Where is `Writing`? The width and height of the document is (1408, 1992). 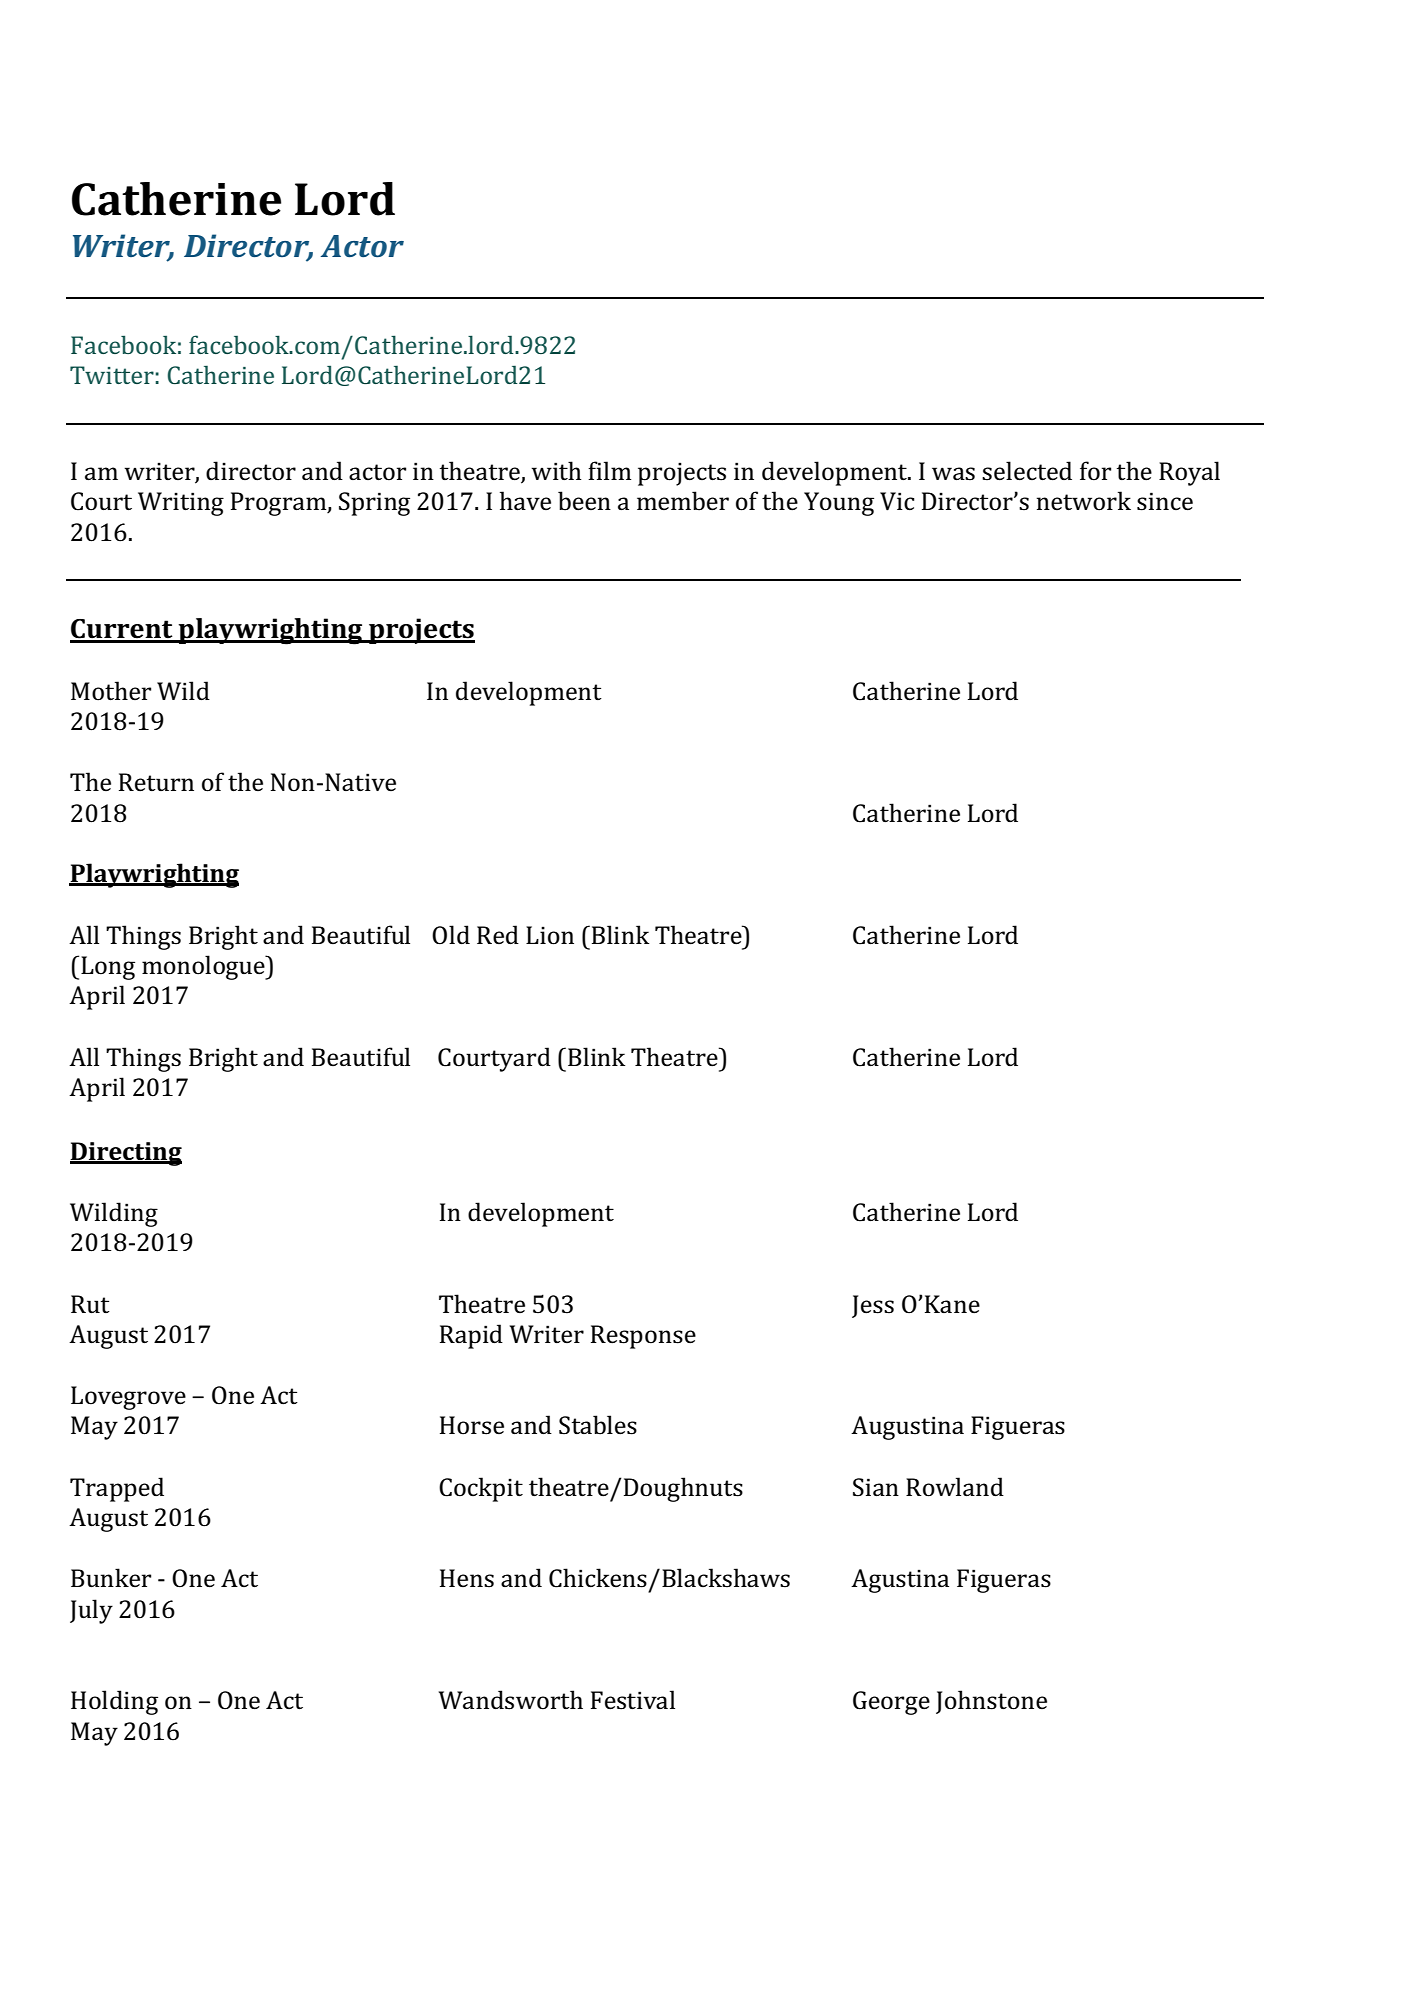
Writing is located at coordinates (181, 504).
